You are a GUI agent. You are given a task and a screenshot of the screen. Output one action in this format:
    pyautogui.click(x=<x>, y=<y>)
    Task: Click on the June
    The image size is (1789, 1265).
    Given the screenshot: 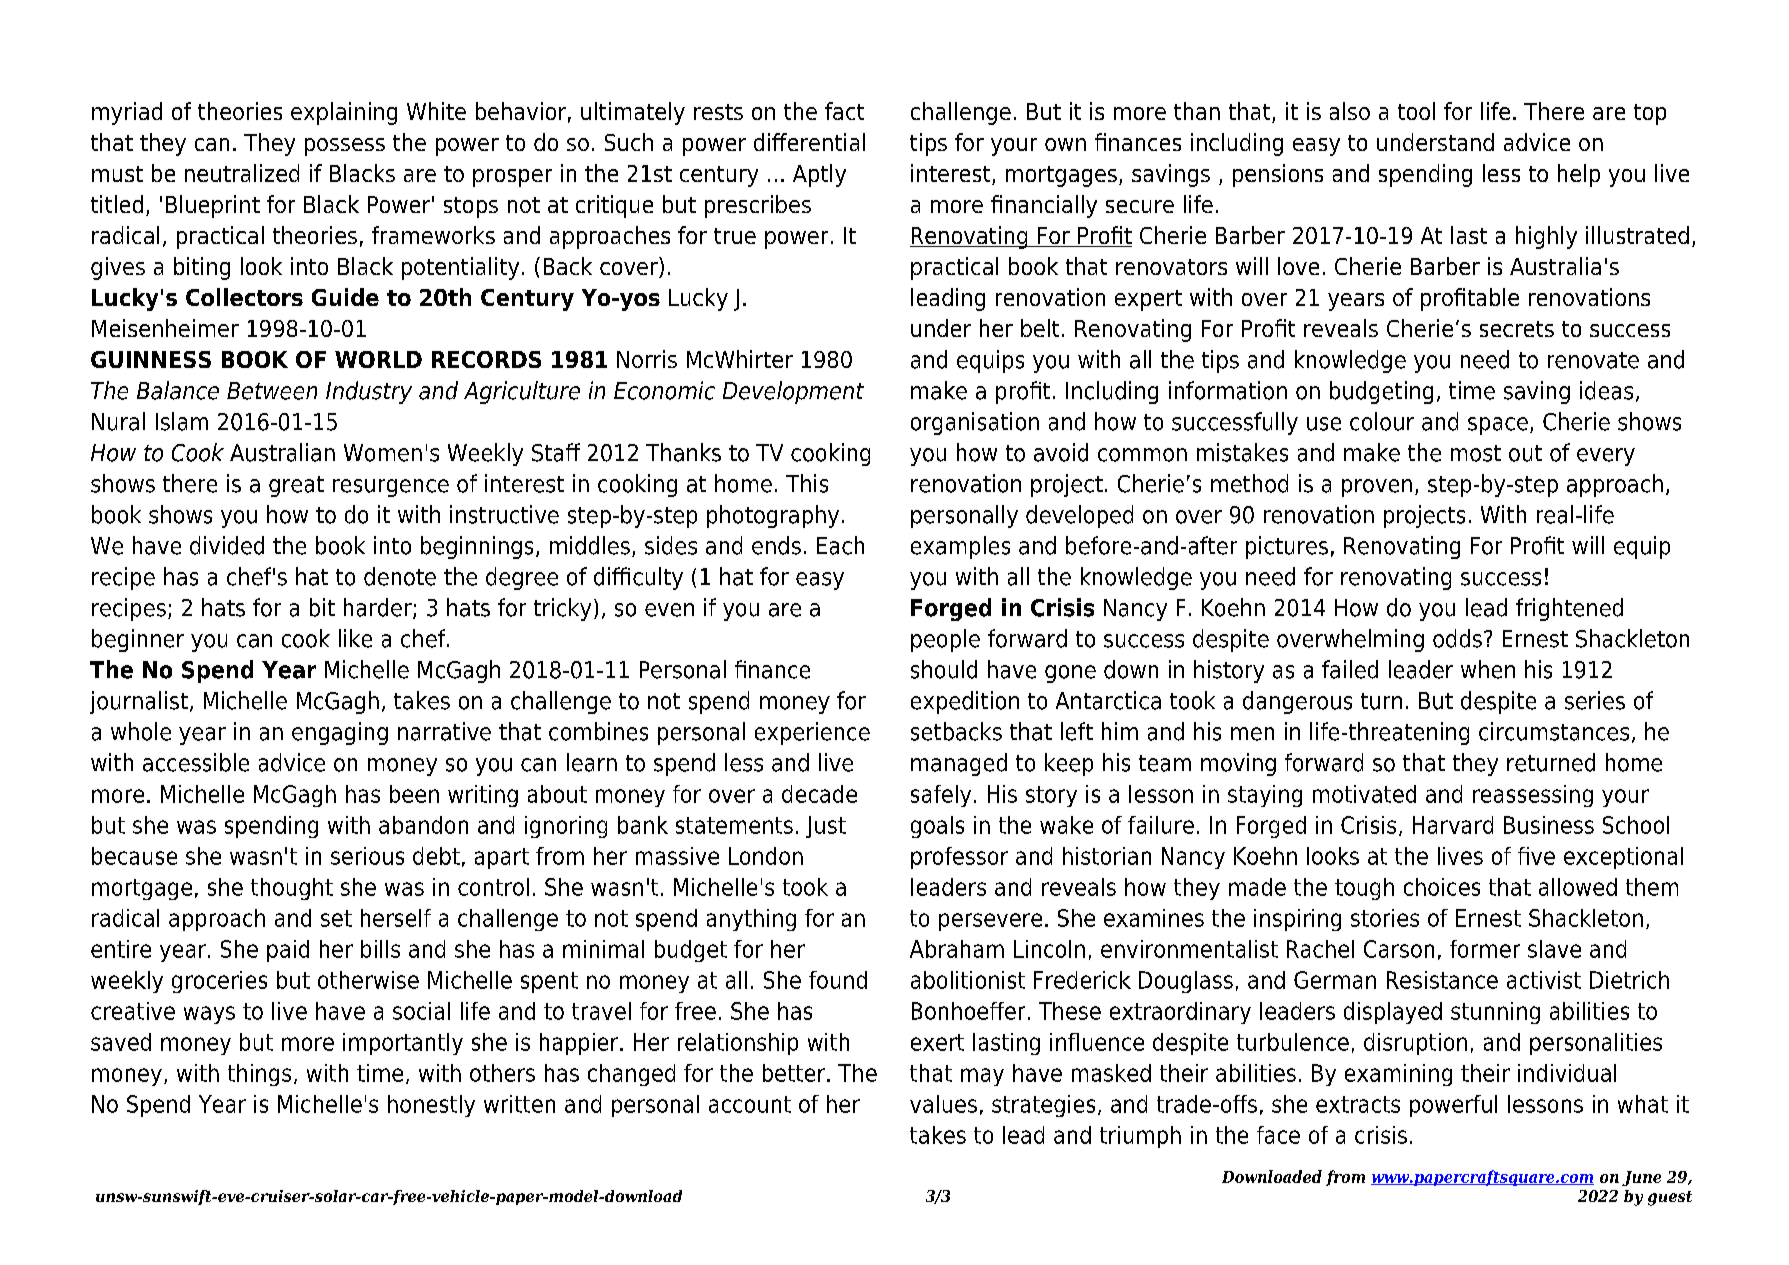 What is the action you would take?
    pyautogui.click(x=1641, y=1178)
